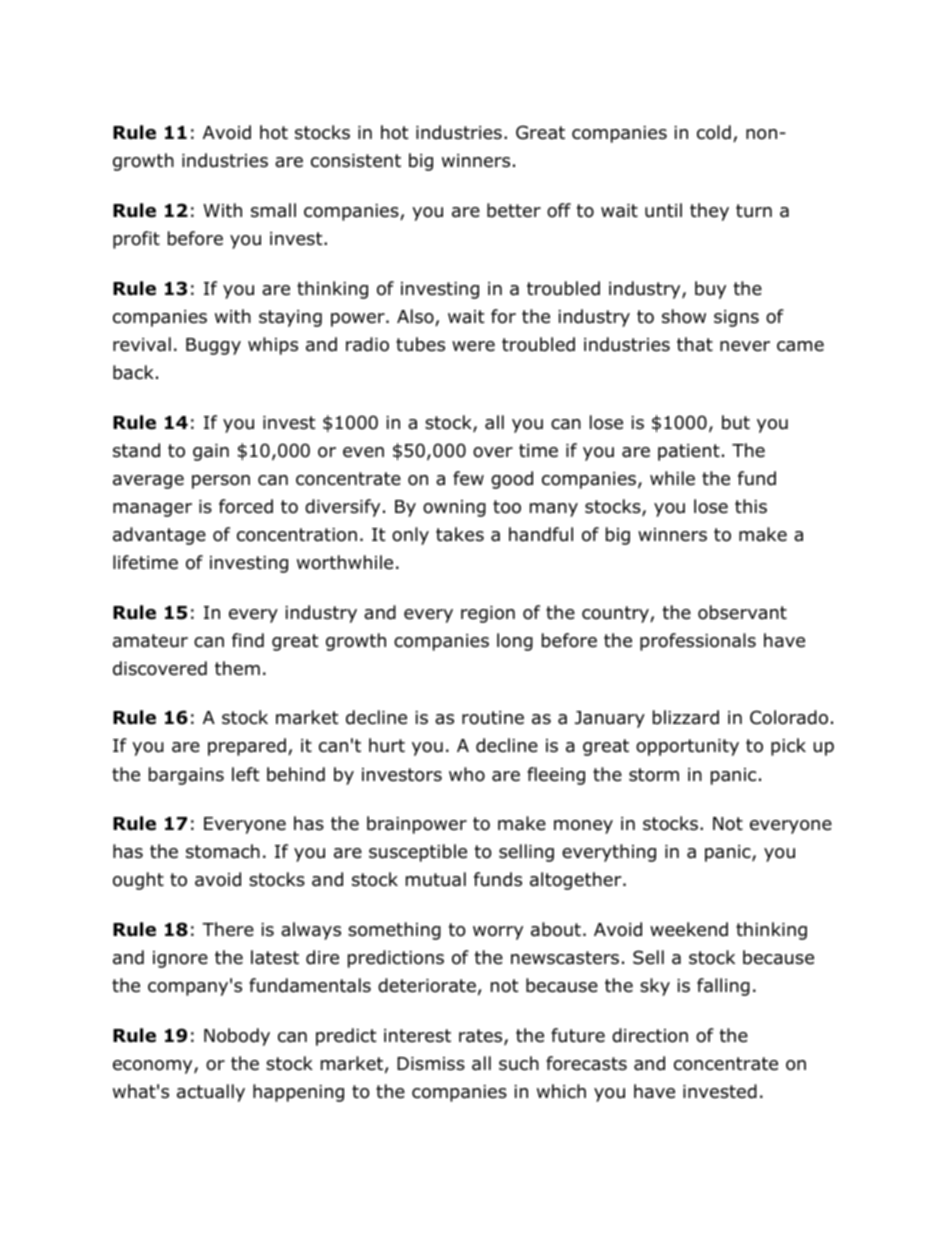  Describe the element at coordinates (221, 482) in the screenshot. I see `person` at that location.
